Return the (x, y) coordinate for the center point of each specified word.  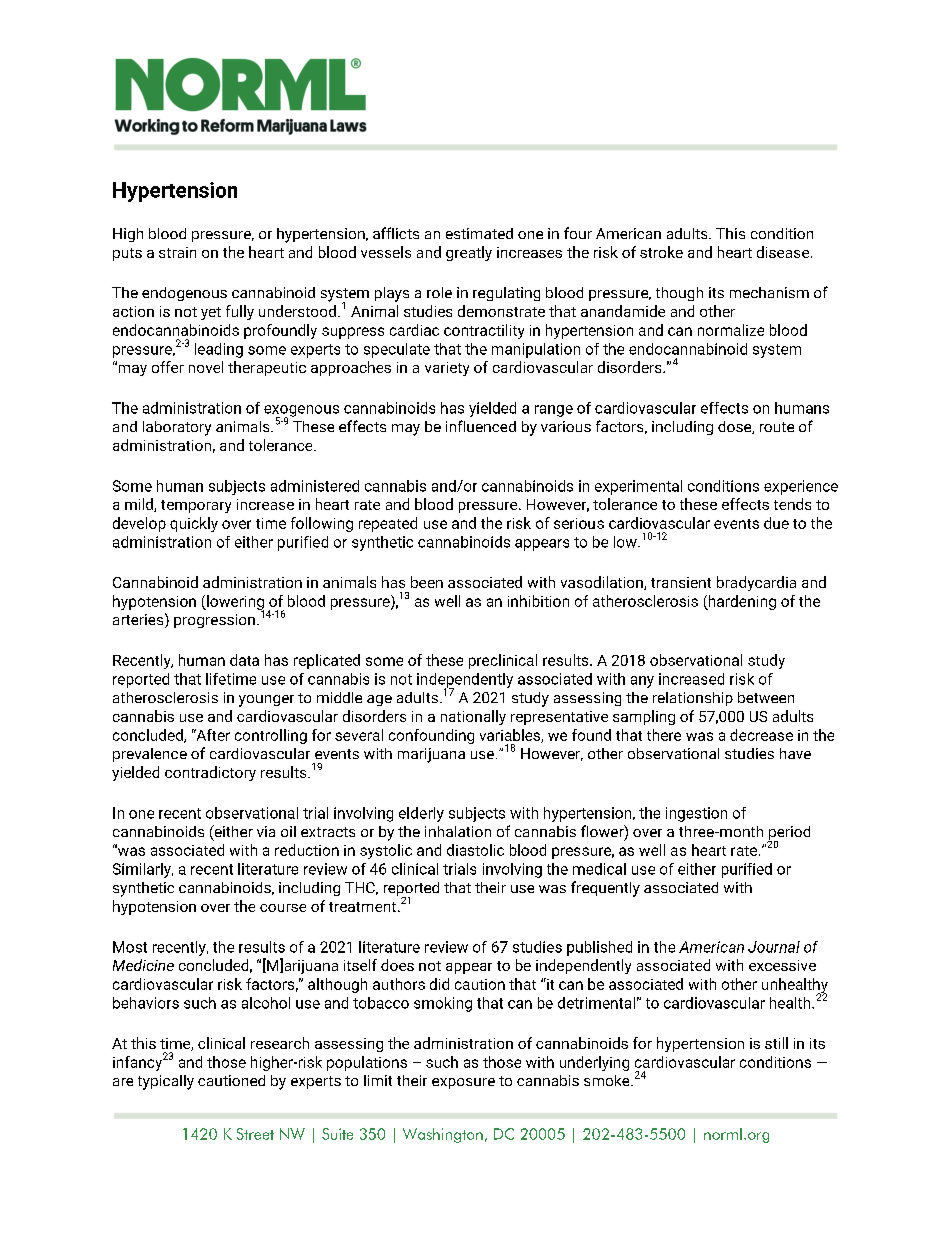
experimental (638, 487)
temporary (196, 506)
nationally (473, 717)
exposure (463, 1083)
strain (177, 252)
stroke (661, 252)
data (244, 660)
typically (166, 1082)
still (776, 1043)
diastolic (475, 850)
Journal (774, 947)
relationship (693, 699)
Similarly (143, 870)
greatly (469, 253)
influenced (481, 426)
